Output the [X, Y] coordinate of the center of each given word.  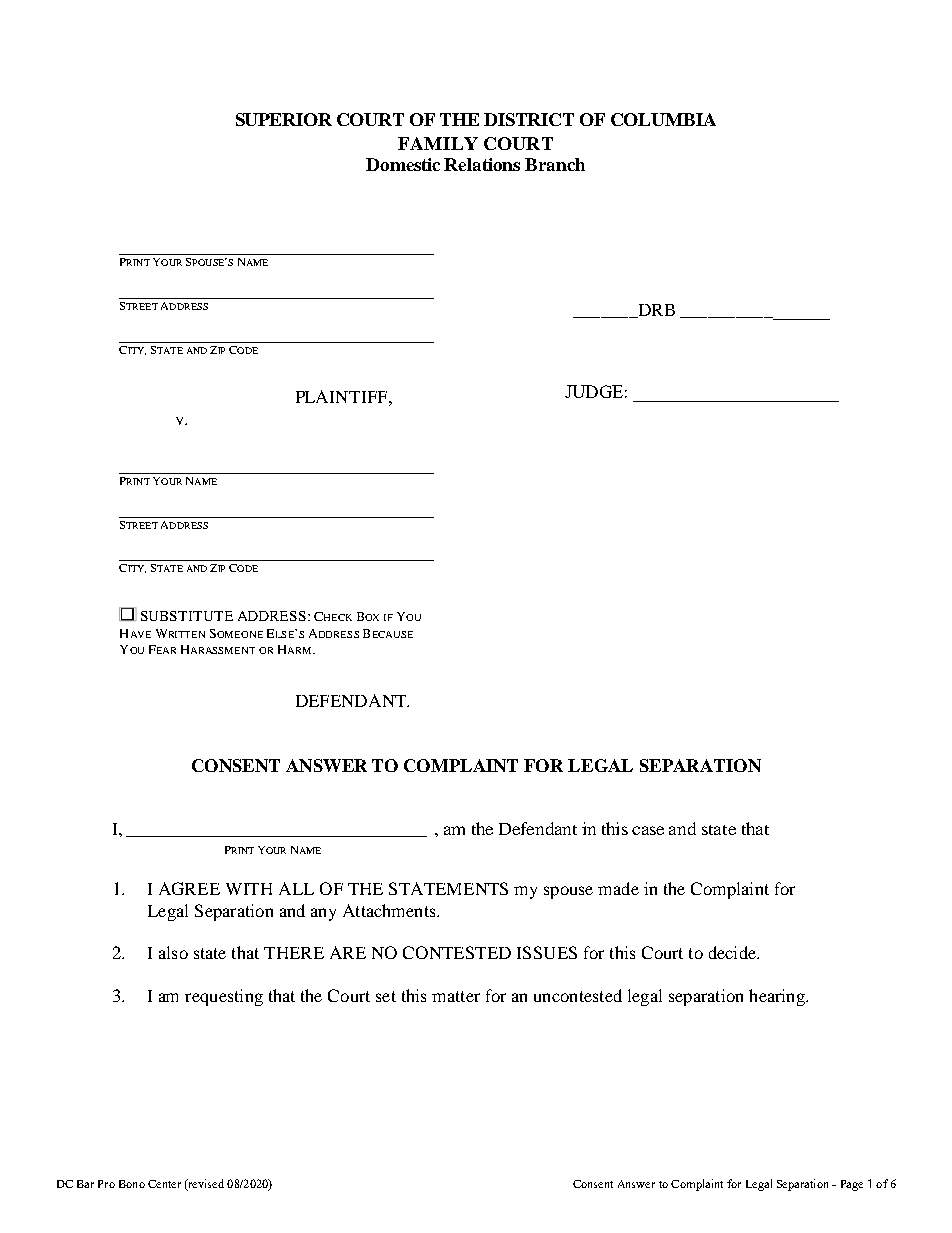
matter [456, 996]
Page [852, 1185]
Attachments [390, 910]
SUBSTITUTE [187, 616]
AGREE [189, 888]
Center [164, 1184]
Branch [555, 164]
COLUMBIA [663, 119]
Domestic [403, 164]
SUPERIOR [284, 119]
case [648, 830]
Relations [482, 164]
